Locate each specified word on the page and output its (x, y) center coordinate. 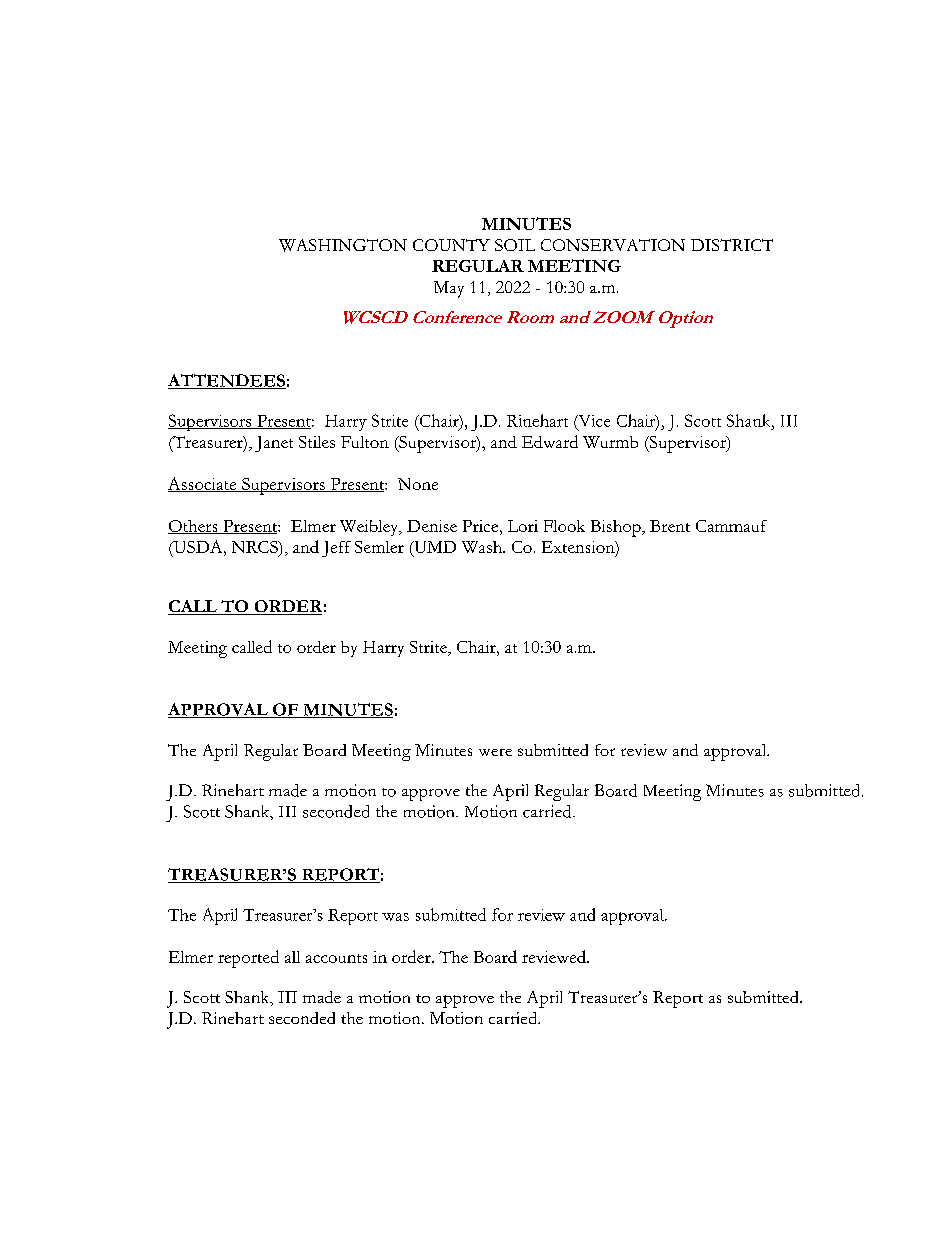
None (418, 484)
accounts (336, 958)
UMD (434, 547)
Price (482, 526)
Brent (670, 526)
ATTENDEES (227, 381)
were (495, 752)
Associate (203, 484)
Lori (523, 526)
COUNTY (451, 245)
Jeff (336, 549)
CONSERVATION (613, 245)
